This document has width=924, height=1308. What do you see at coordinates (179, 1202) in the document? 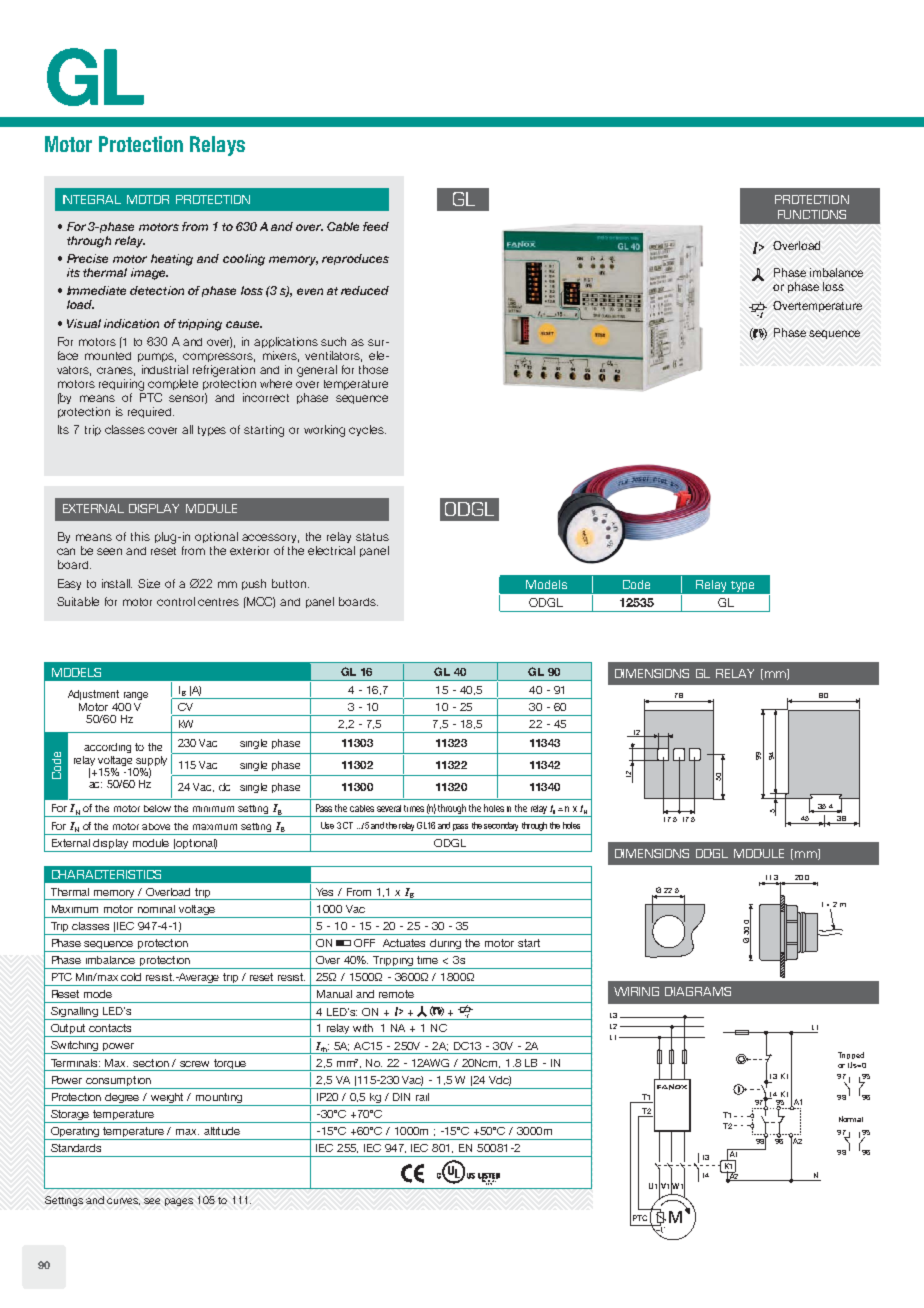
I see `pages` at bounding box center [179, 1202].
